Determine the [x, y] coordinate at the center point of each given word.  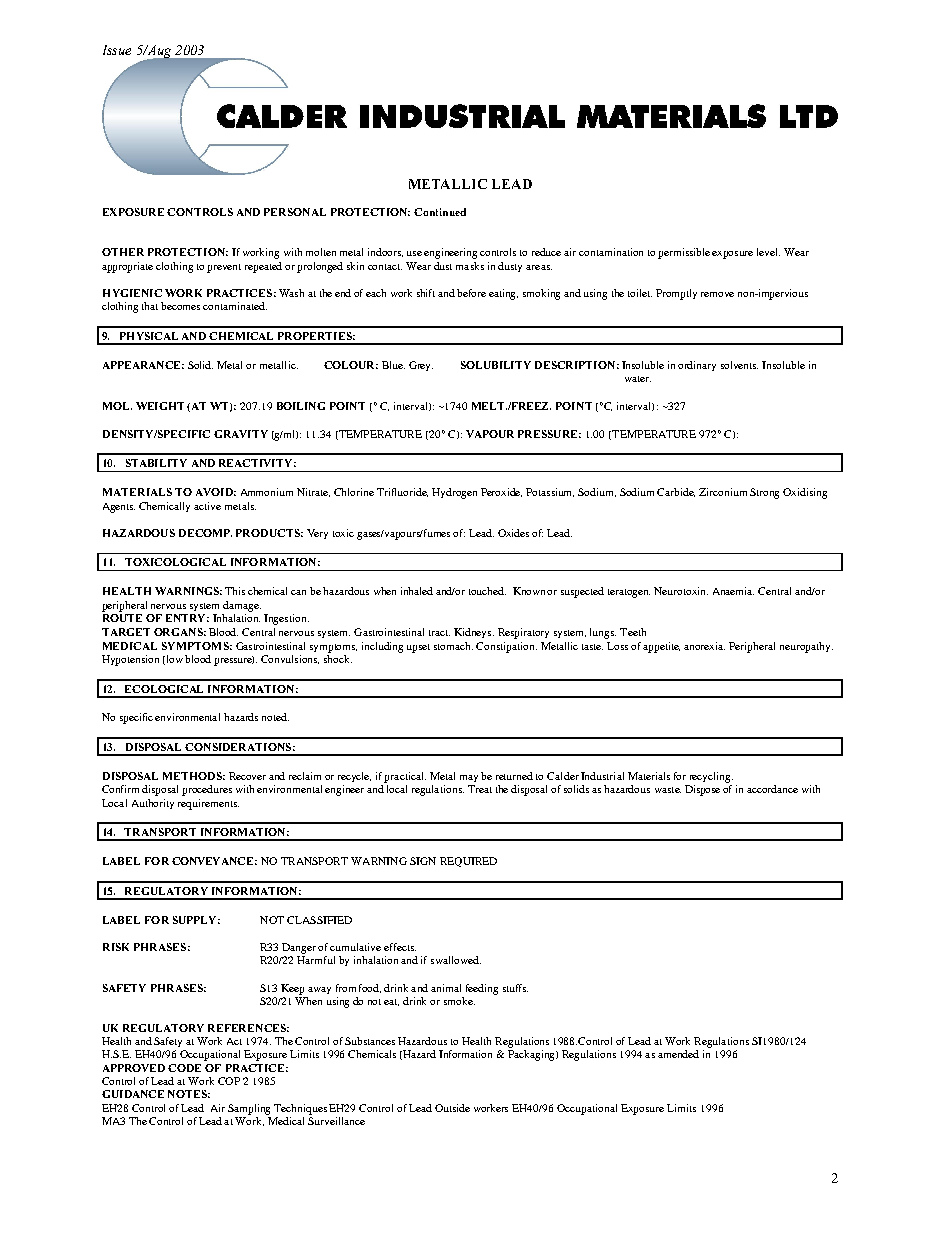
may [469, 778]
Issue [117, 50]
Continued [440, 212]
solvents [739, 365]
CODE [184, 1068]
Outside [452, 1108]
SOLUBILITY [496, 365]
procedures [207, 790]
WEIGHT [160, 406]
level [768, 252]
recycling [711, 777]
